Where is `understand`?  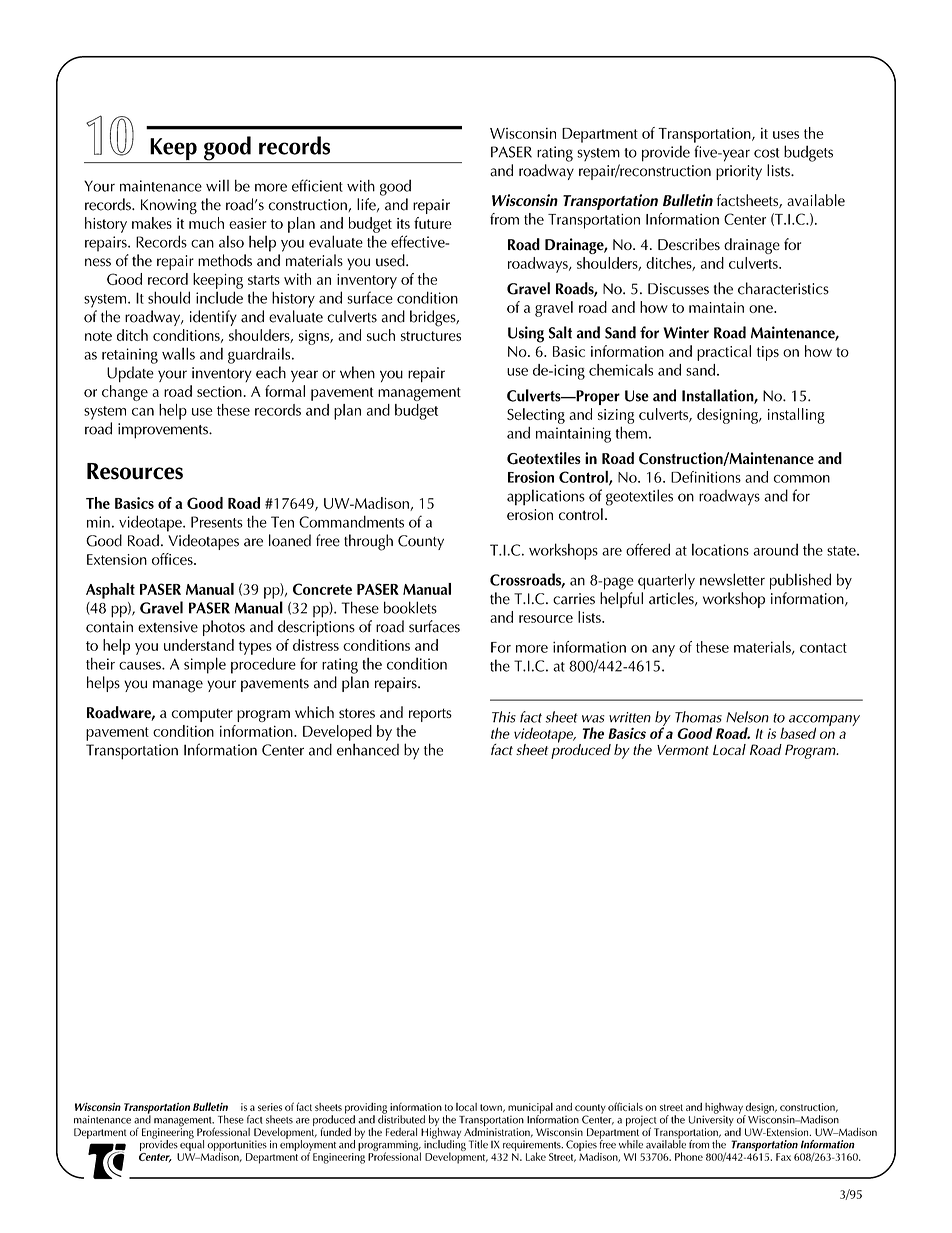 understand is located at coordinates (199, 645).
